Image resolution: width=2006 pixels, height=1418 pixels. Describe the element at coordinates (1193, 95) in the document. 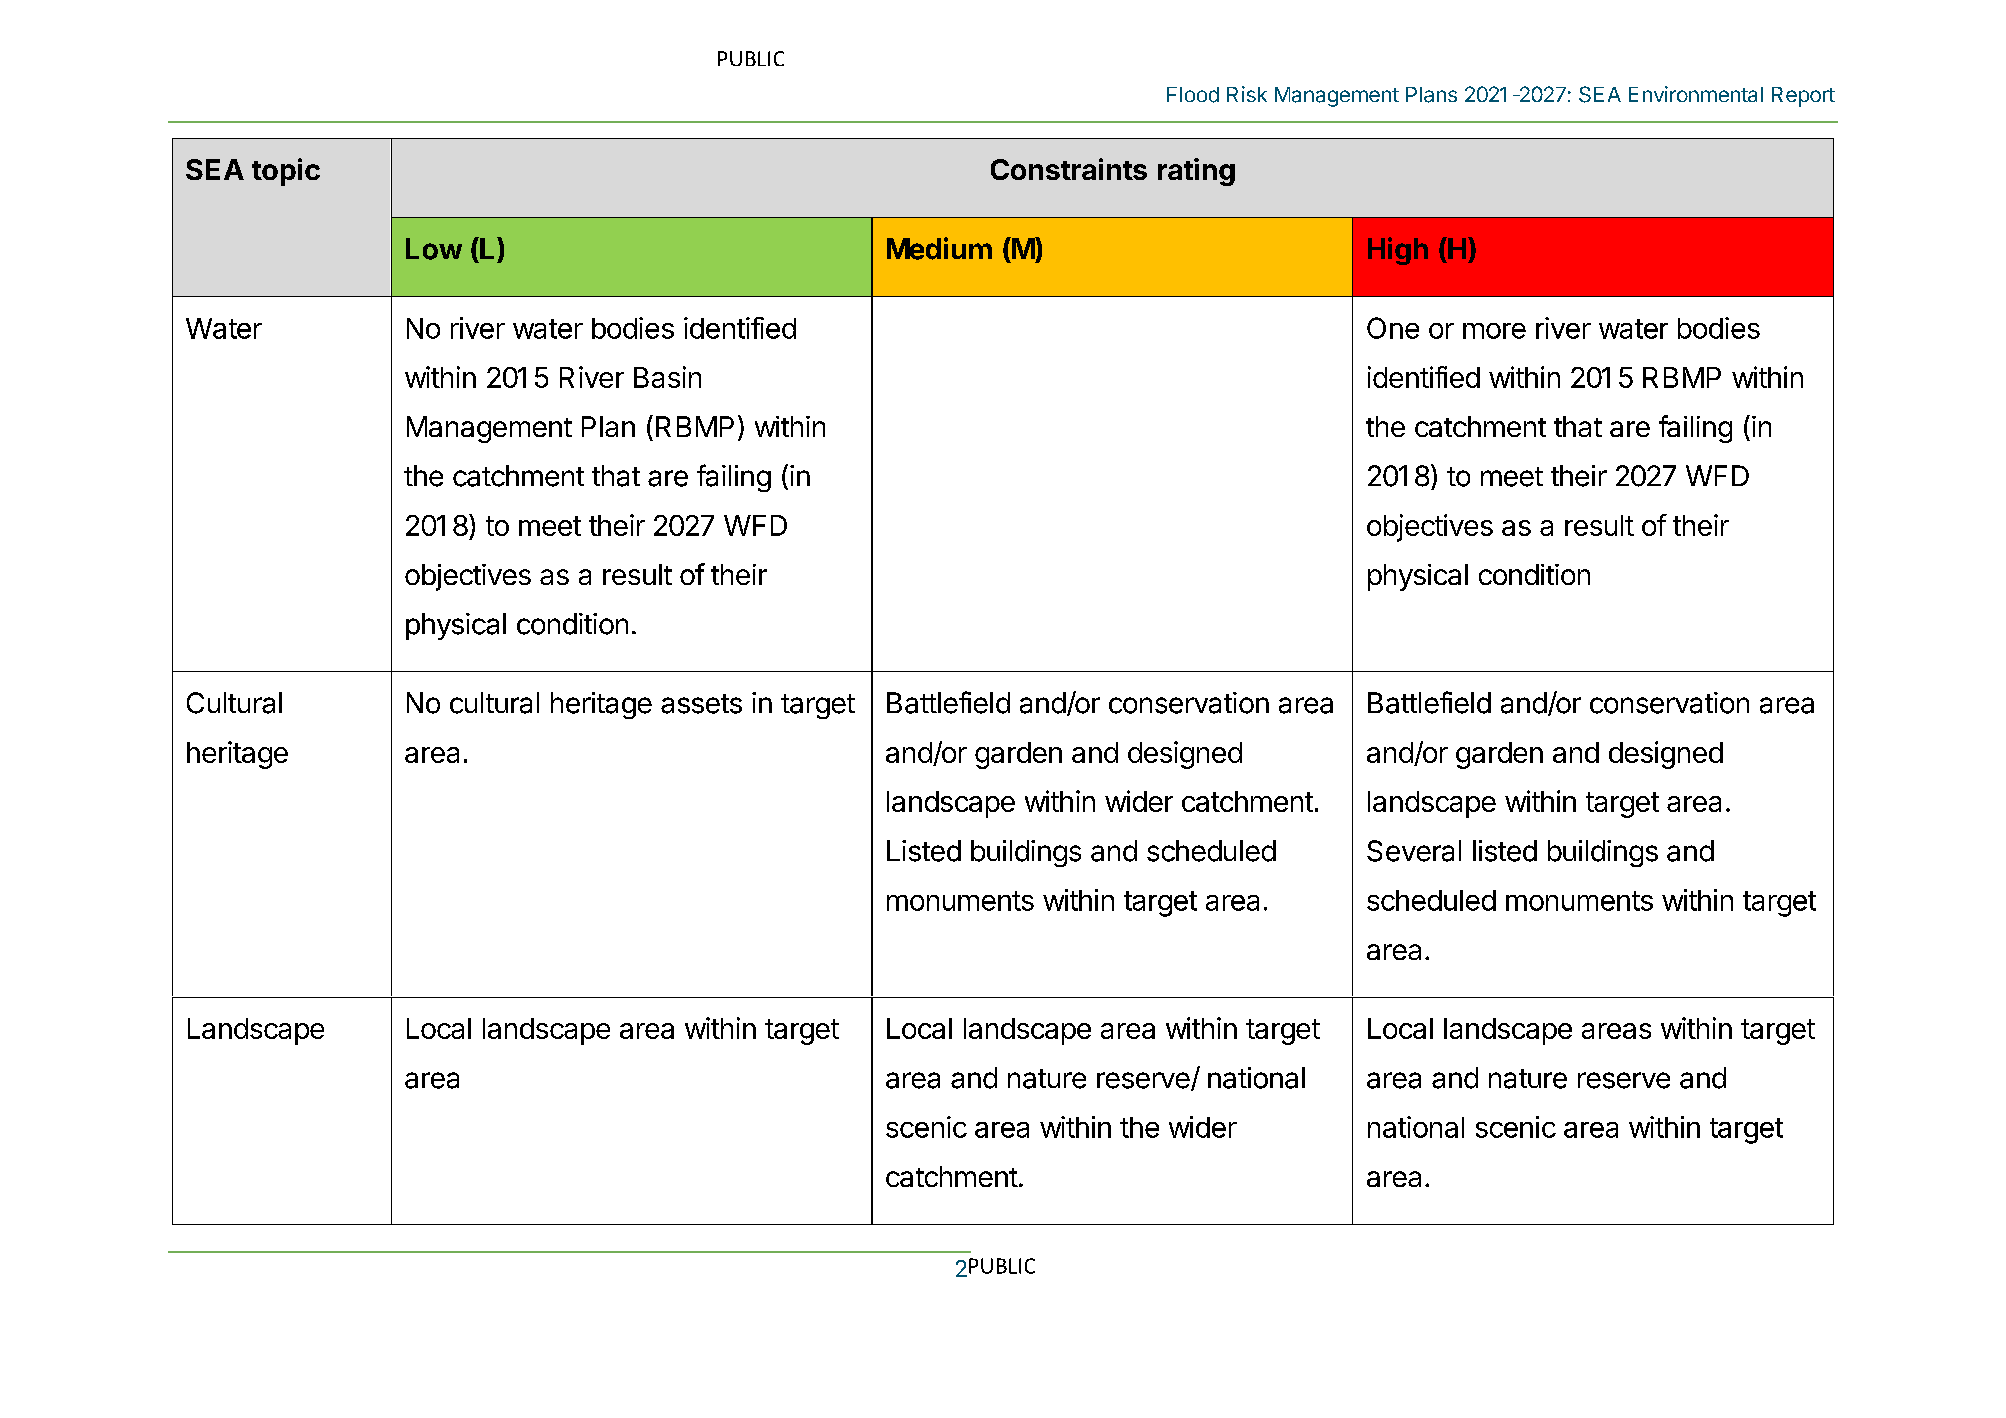

I see `Flood` at that location.
